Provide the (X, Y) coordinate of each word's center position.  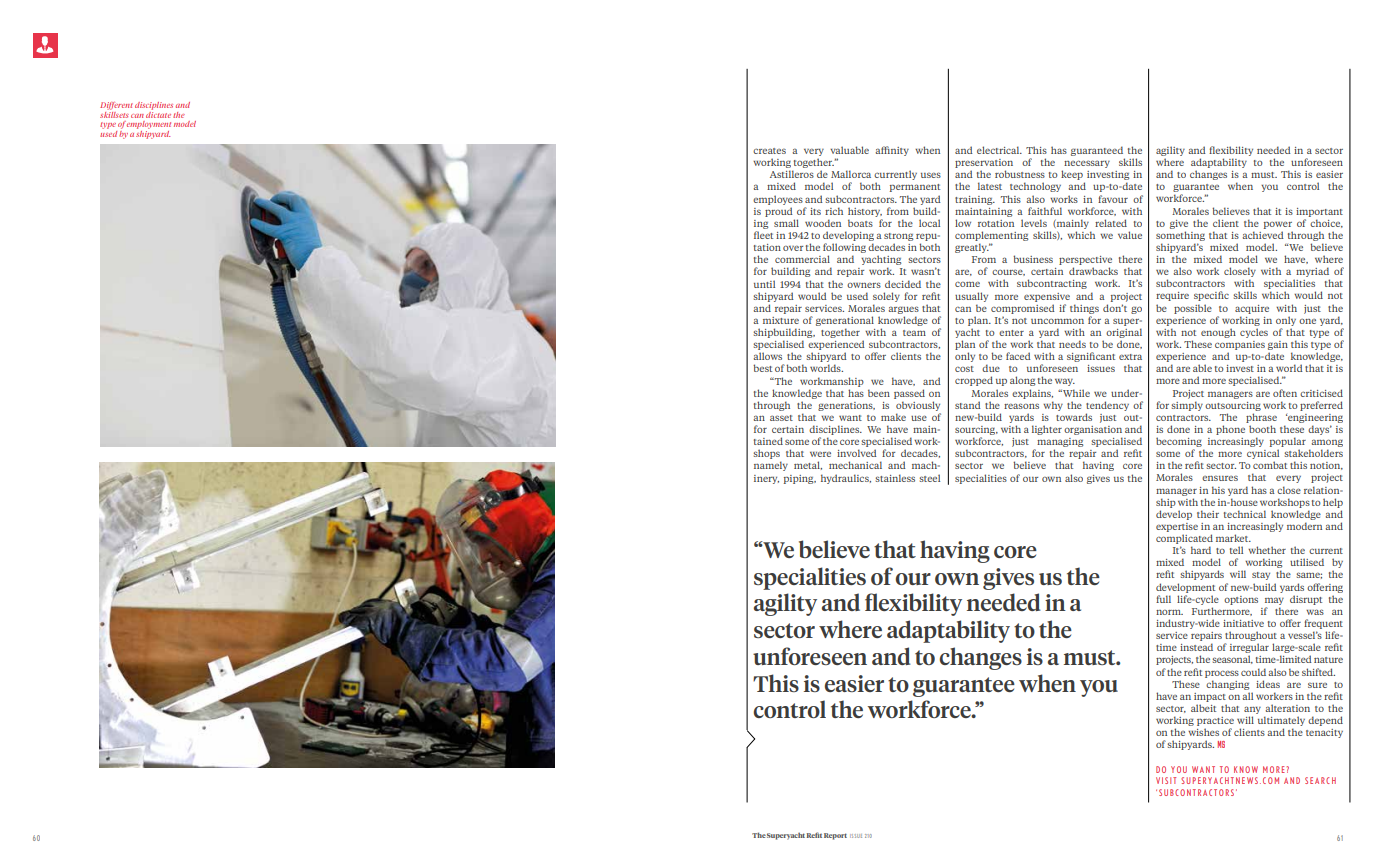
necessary (1086, 165)
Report (835, 836)
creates (769, 151)
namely (771, 466)
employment (149, 125)
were (820, 454)
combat (1270, 465)
